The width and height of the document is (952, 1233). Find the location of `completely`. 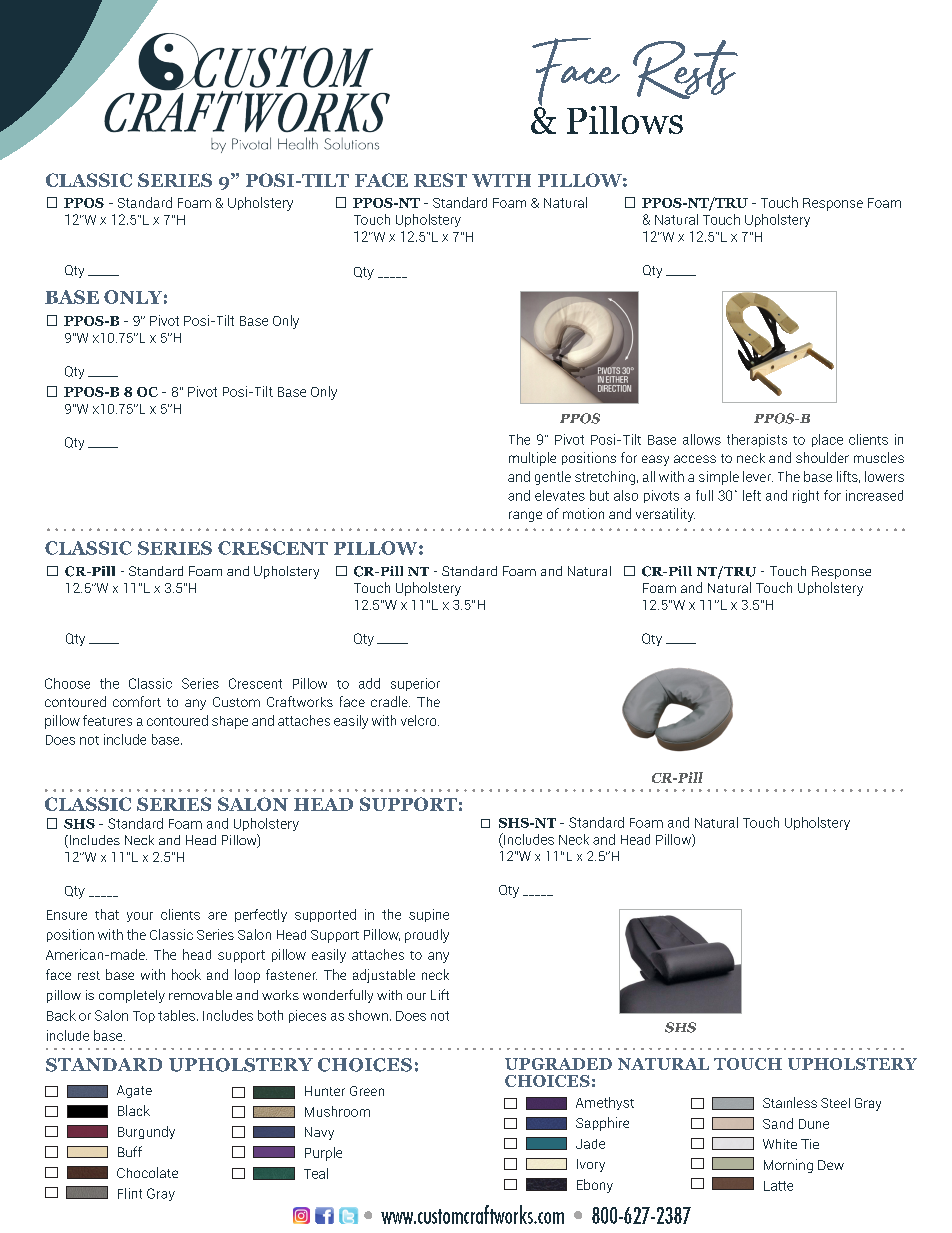

completely is located at coordinates (132, 996).
